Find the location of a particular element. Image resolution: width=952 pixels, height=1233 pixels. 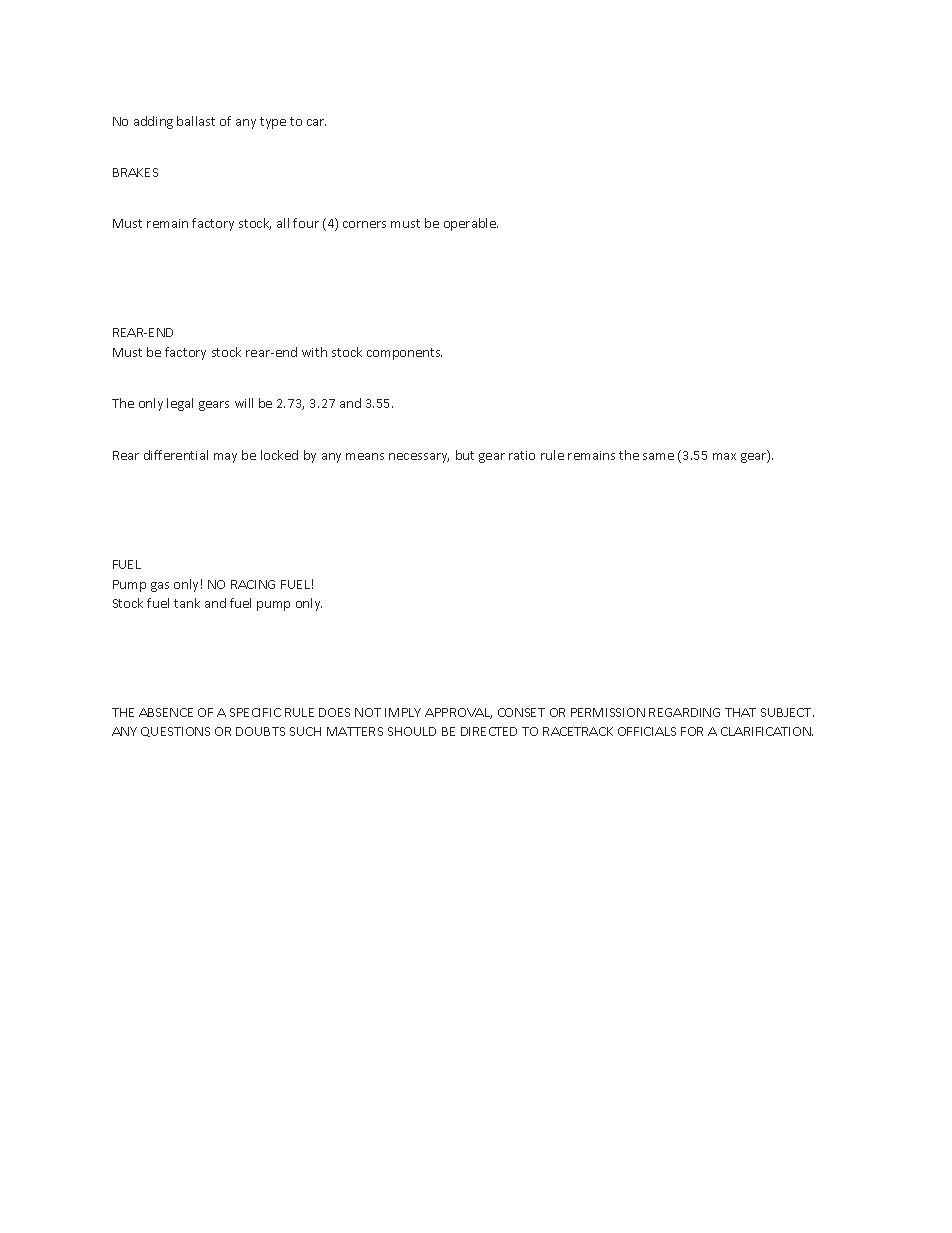

same is located at coordinates (658, 456).
